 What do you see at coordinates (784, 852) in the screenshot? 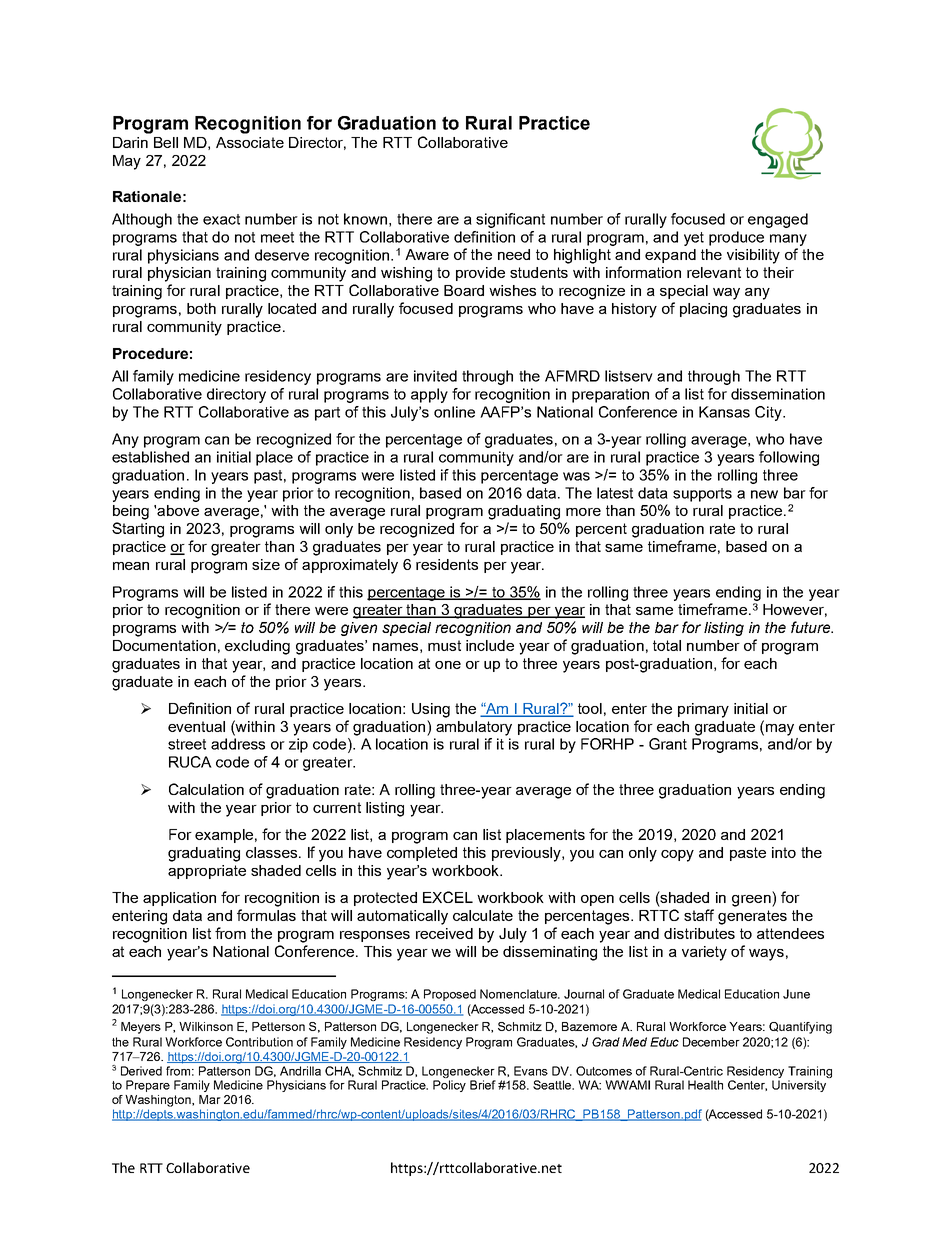
I see `into` at bounding box center [784, 852].
